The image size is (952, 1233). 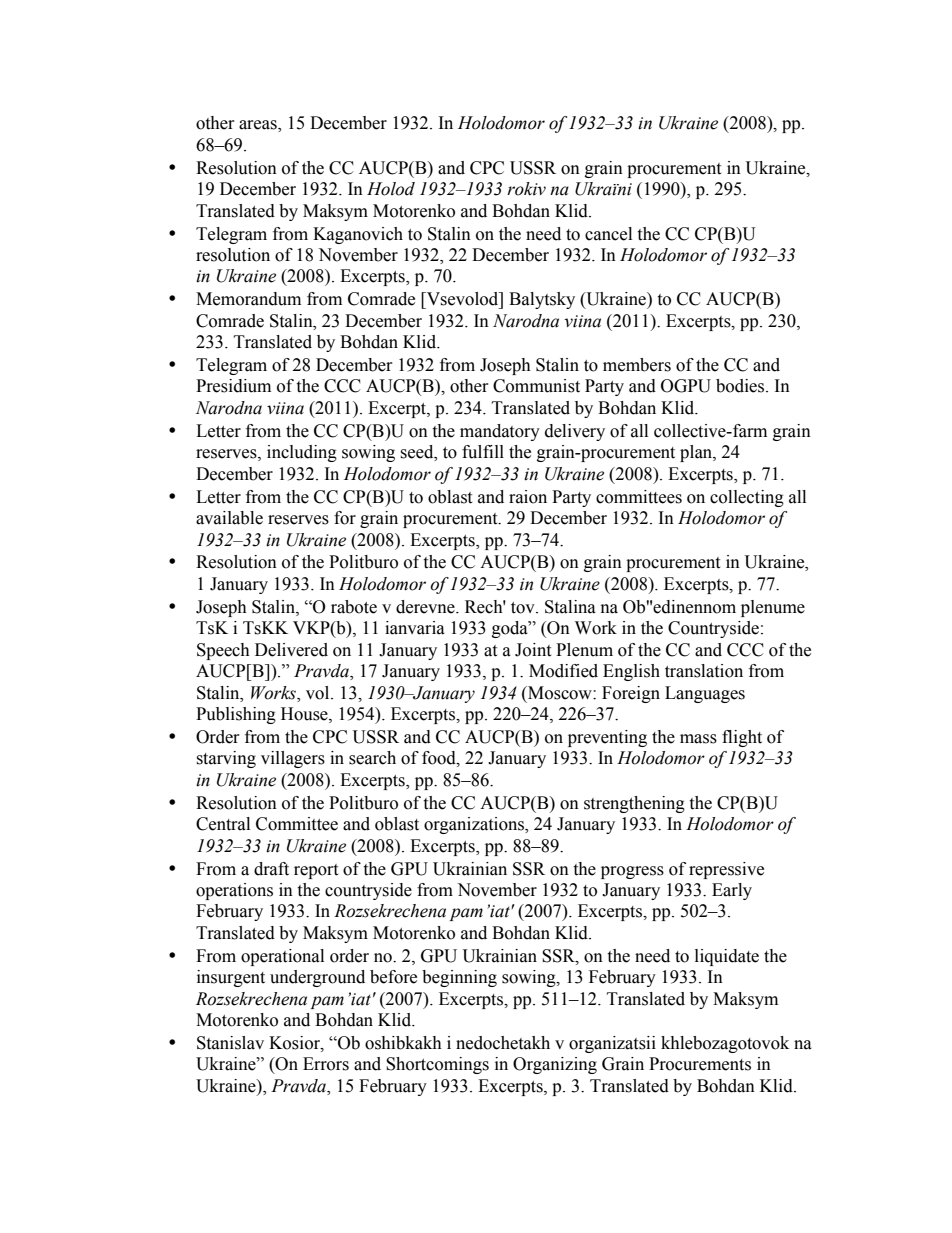 I want to click on areas, so click(x=259, y=126).
